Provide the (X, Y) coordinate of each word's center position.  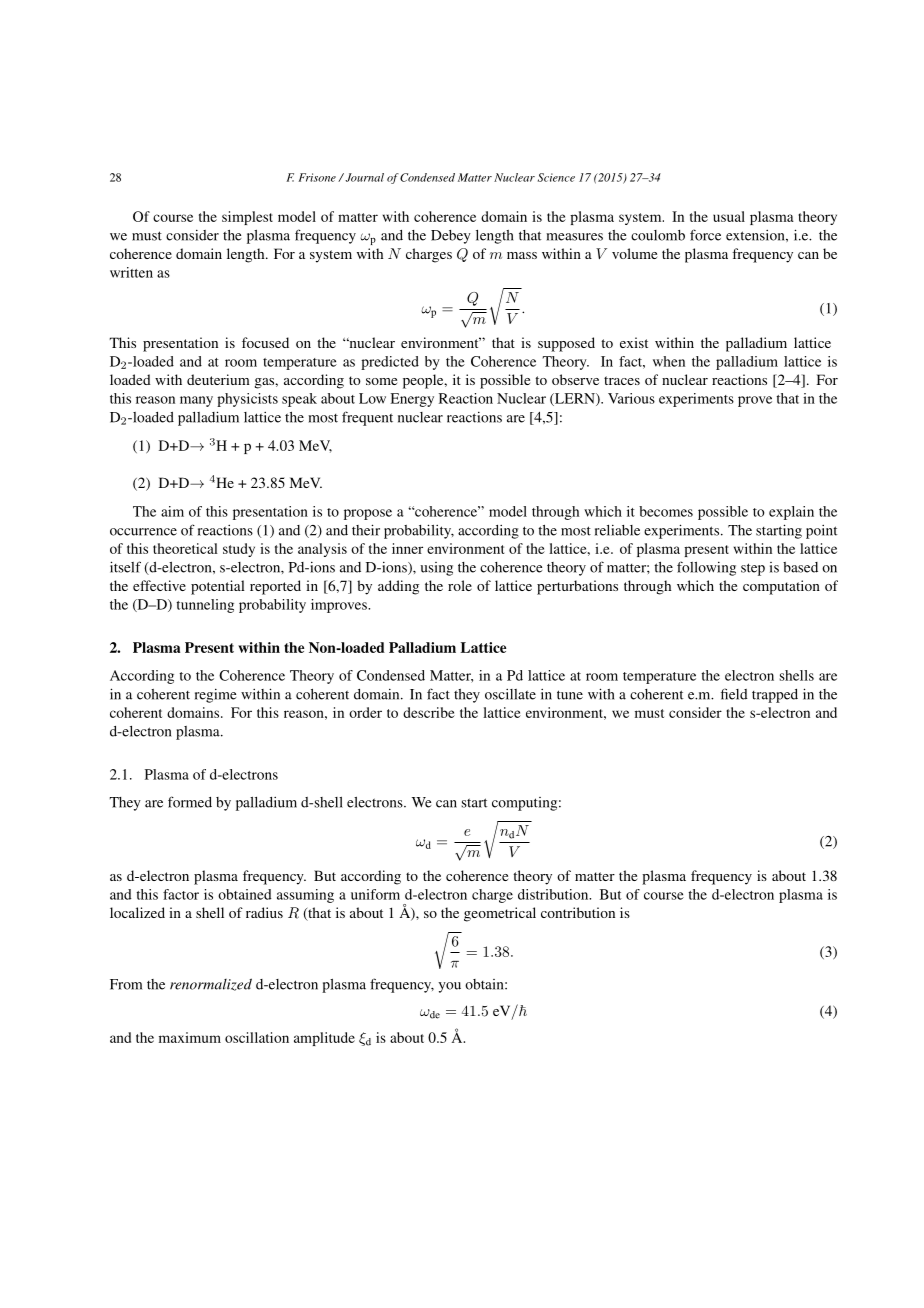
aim (172, 511)
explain (791, 513)
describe (429, 712)
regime (216, 696)
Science (556, 177)
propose (368, 514)
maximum (190, 1037)
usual (729, 216)
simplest (247, 218)
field (734, 694)
